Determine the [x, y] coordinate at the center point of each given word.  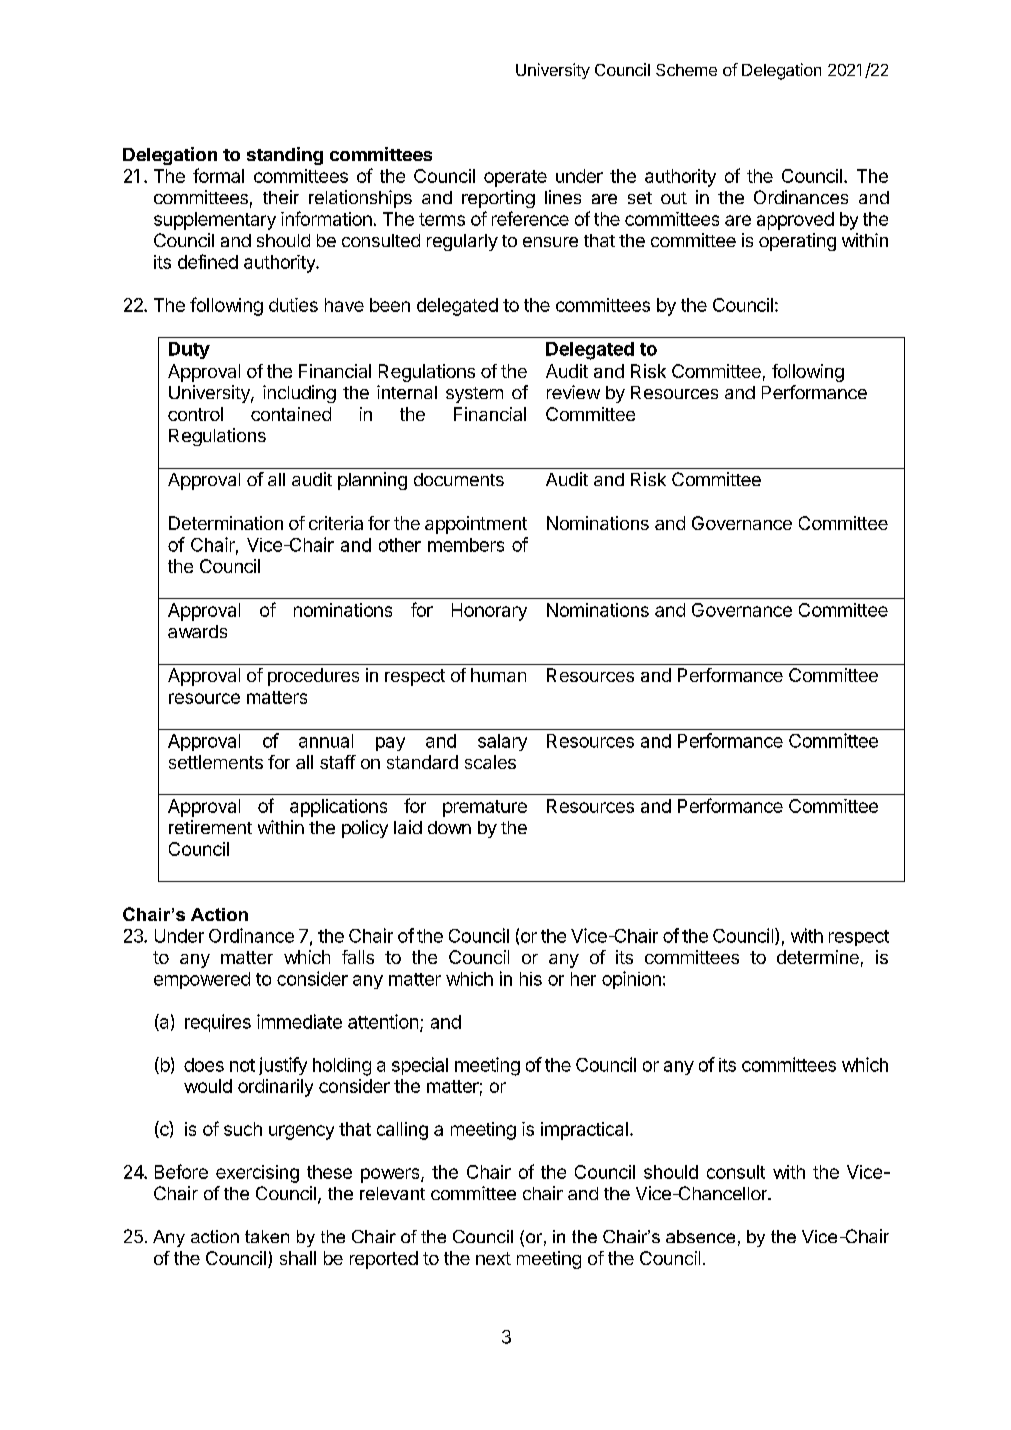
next [493, 1258]
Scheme [686, 70]
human [498, 675]
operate [515, 178]
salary [502, 742]
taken [267, 1236]
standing [285, 156]
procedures [313, 677]
